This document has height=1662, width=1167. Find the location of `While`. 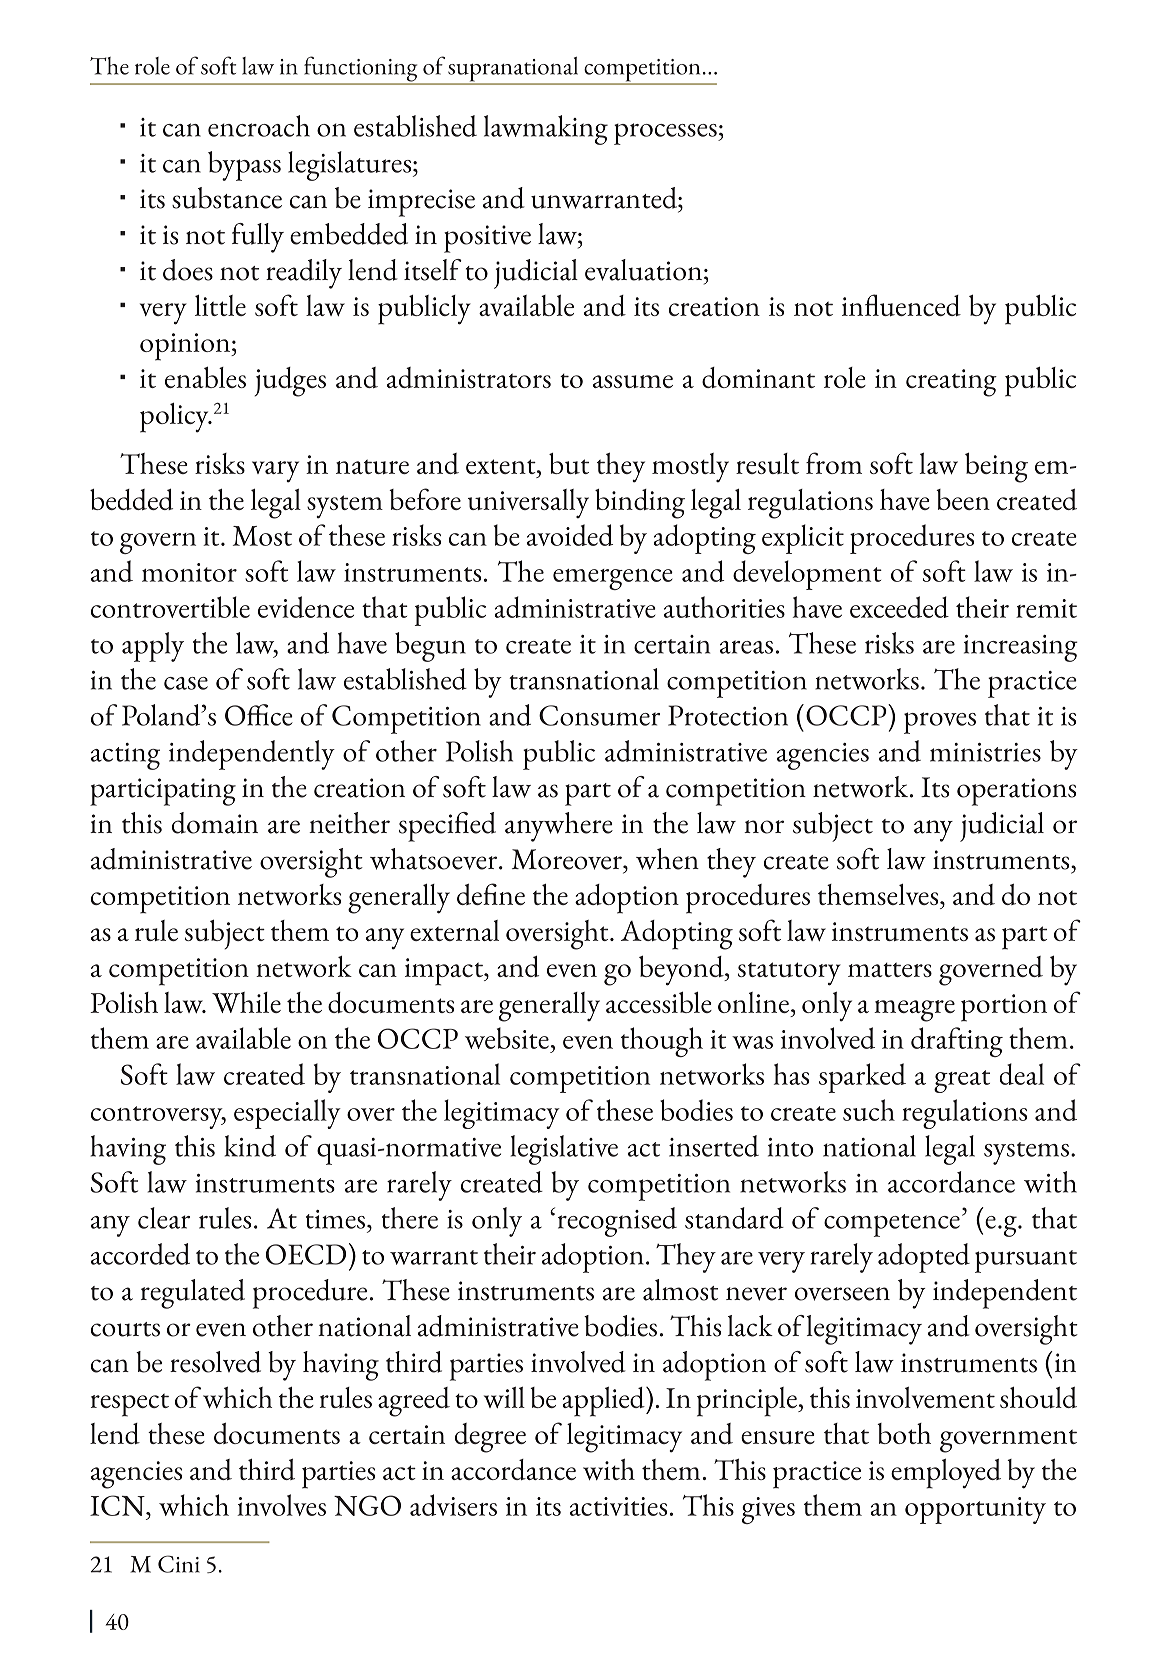

While is located at coordinates (246, 1002).
